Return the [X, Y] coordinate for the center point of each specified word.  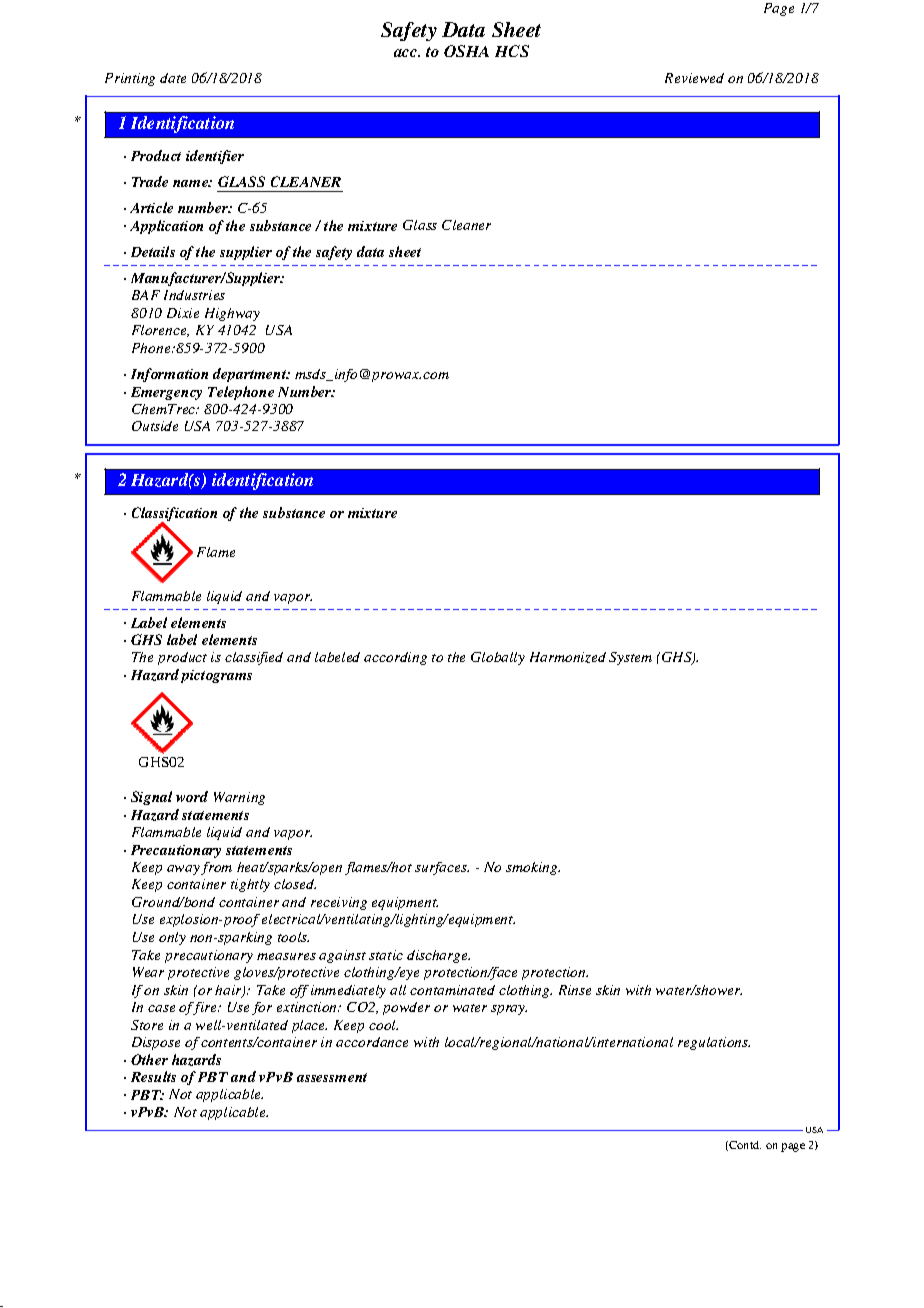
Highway [232, 314]
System [630, 658]
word [192, 796]
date [173, 78]
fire [205, 1008]
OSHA [466, 51]
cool [383, 1025]
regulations [714, 1043]
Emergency [166, 393]
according [395, 658]
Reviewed [694, 78]
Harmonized [568, 657]
